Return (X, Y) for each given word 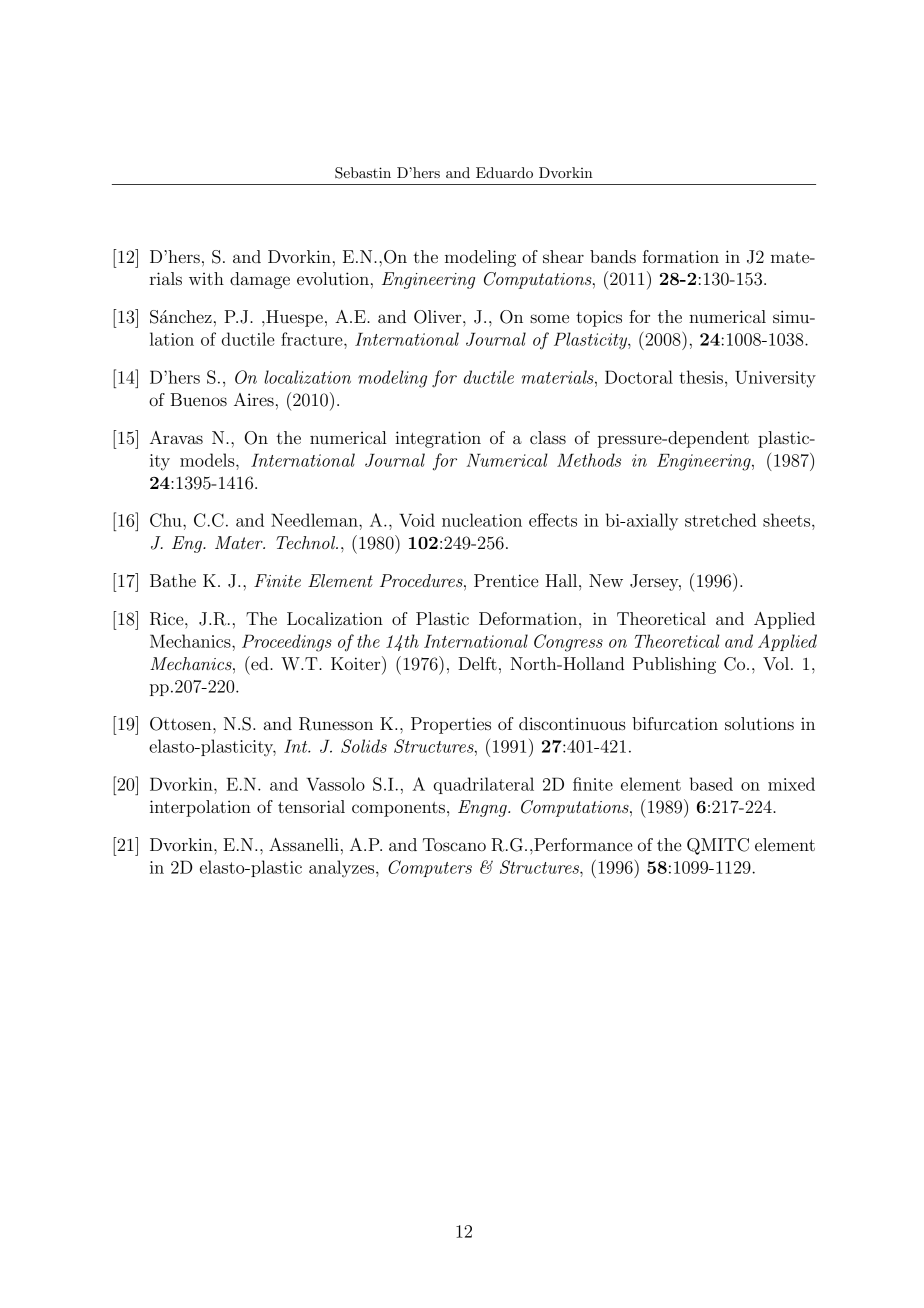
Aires (254, 399)
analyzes (343, 869)
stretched (721, 520)
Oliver (439, 317)
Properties (451, 725)
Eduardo (504, 172)
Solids (364, 746)
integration (438, 439)
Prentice (506, 580)
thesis (701, 377)
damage (260, 280)
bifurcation (675, 723)
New (606, 580)
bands (613, 256)
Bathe (173, 580)
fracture (313, 339)
